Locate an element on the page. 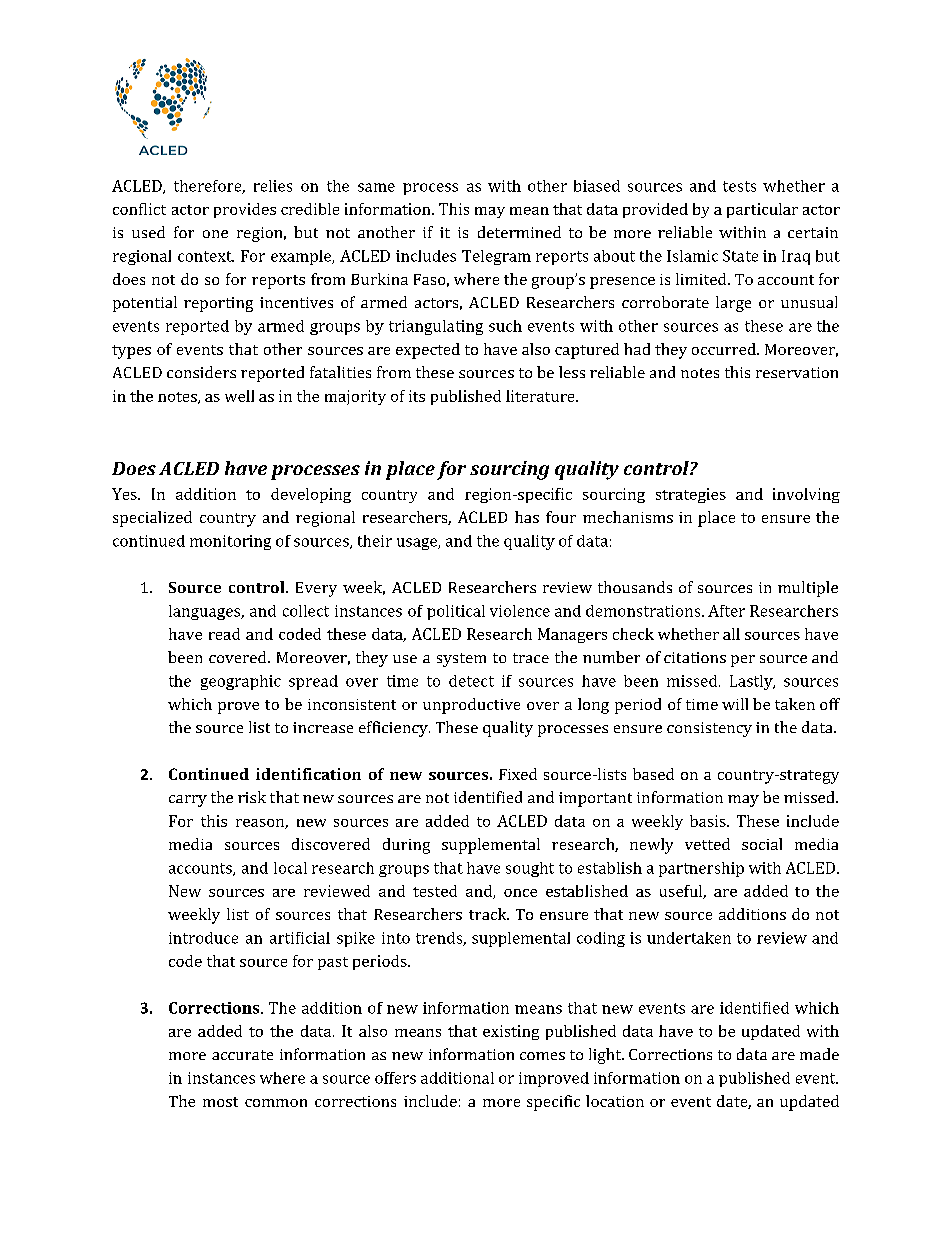 The height and width of the document is (1233, 952). determined is located at coordinates (519, 232).
